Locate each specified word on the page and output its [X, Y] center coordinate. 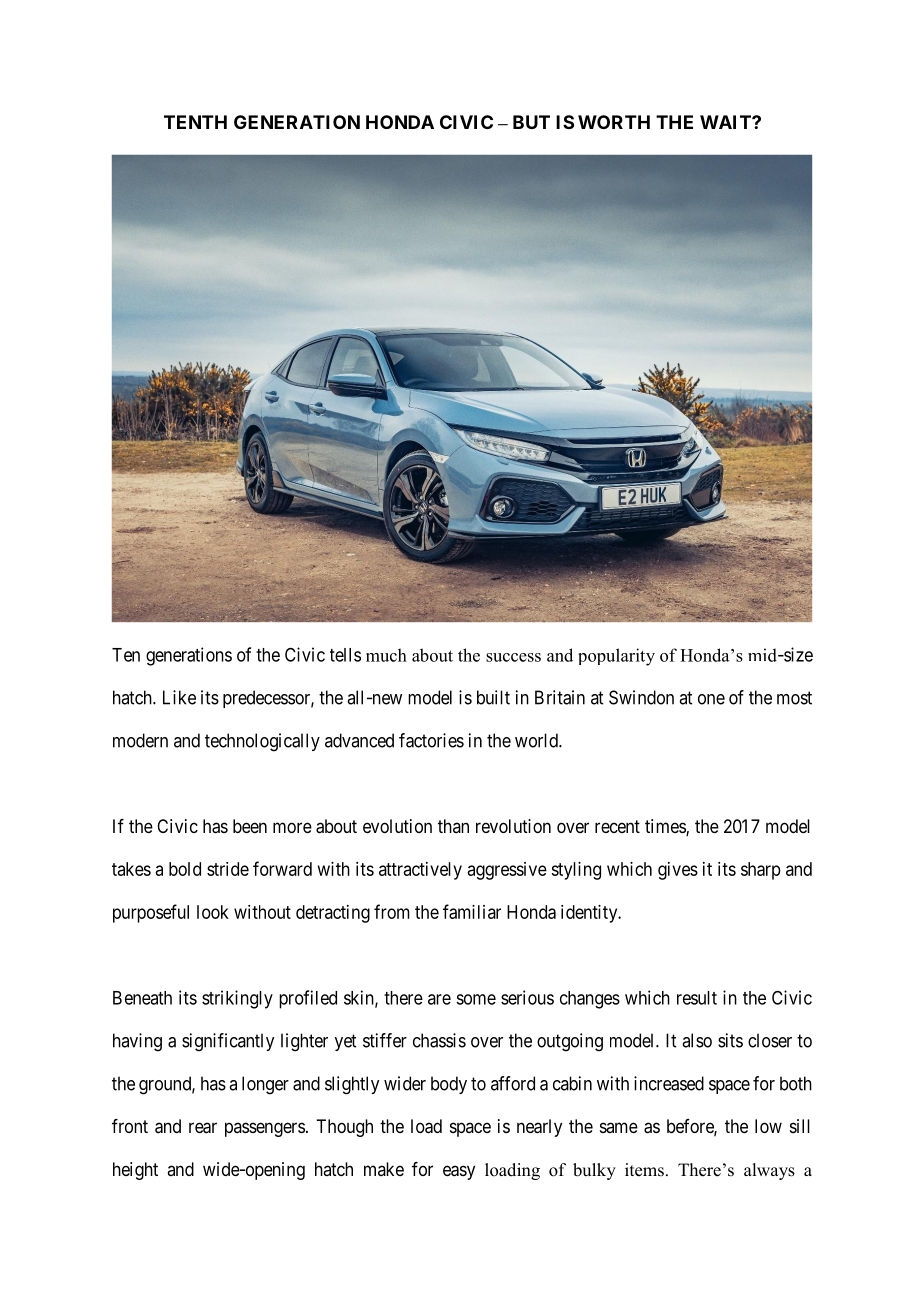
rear [203, 1128]
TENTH [195, 122]
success [513, 657]
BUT [531, 122]
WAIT [726, 122]
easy [459, 1172]
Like [179, 697]
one [711, 699]
